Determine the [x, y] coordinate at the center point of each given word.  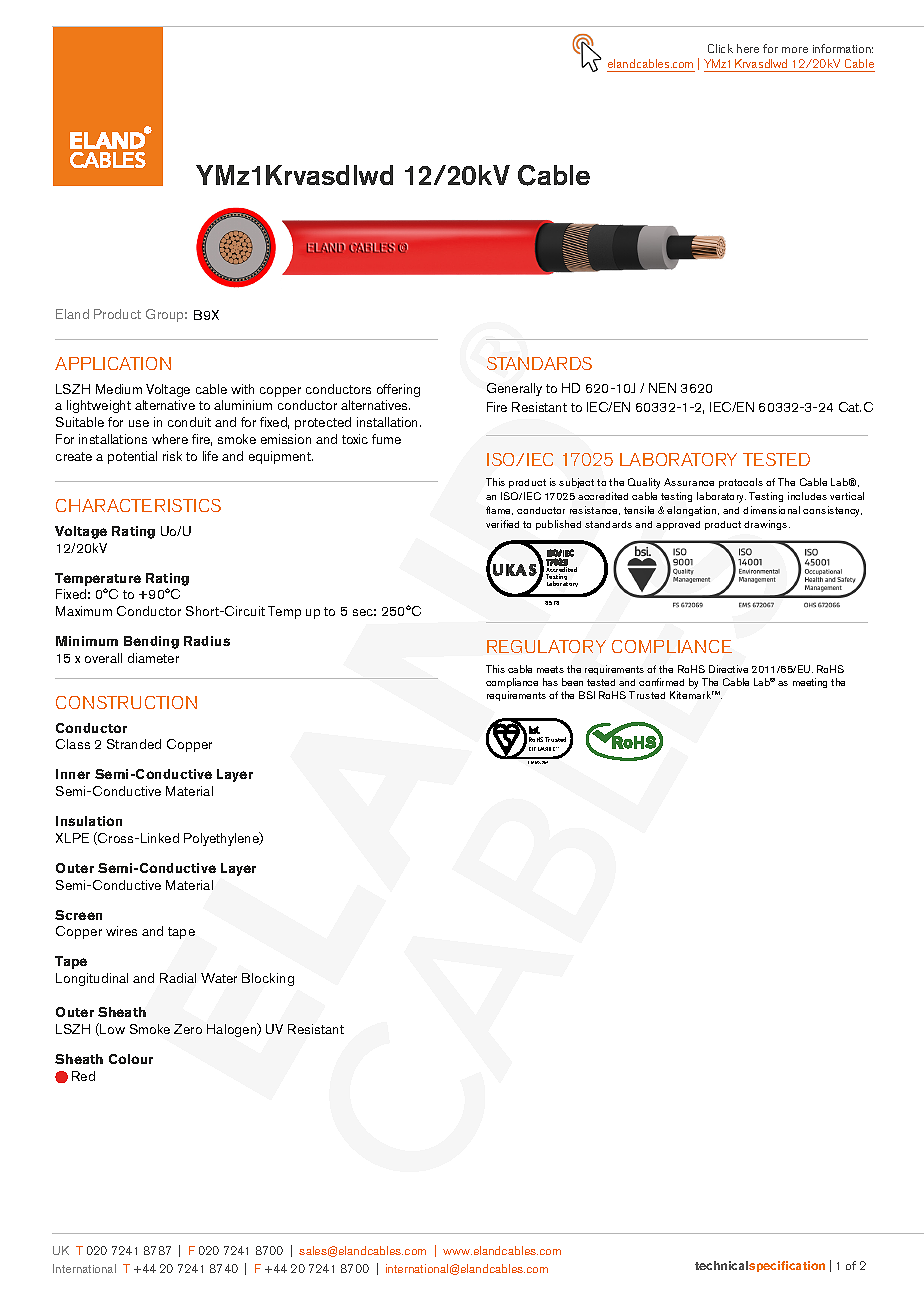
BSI [587, 695]
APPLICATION [113, 363]
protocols [741, 483]
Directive [728, 669]
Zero [188, 1029]
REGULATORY [546, 646]
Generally [514, 389]
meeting [810, 683]
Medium [119, 389]
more [795, 50]
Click [720, 48]
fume [386, 439]
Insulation [89, 821]
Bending [151, 642]
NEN [662, 388]
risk [172, 456]
